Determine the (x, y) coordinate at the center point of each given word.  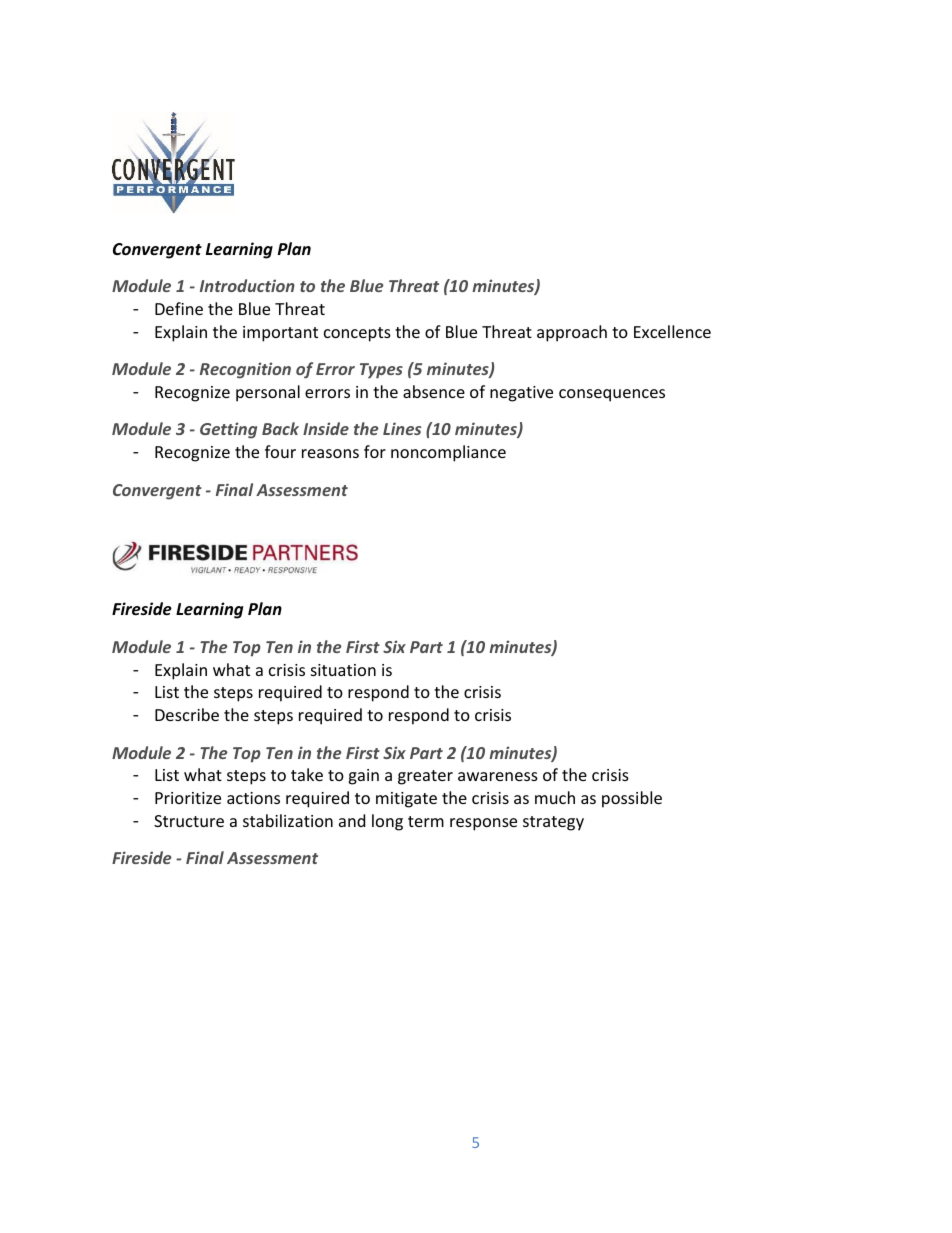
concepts (357, 334)
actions (253, 798)
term (426, 821)
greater (425, 777)
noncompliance (448, 453)
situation (343, 670)
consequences (612, 395)
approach (572, 333)
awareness (498, 776)
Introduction (247, 285)
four (280, 451)
